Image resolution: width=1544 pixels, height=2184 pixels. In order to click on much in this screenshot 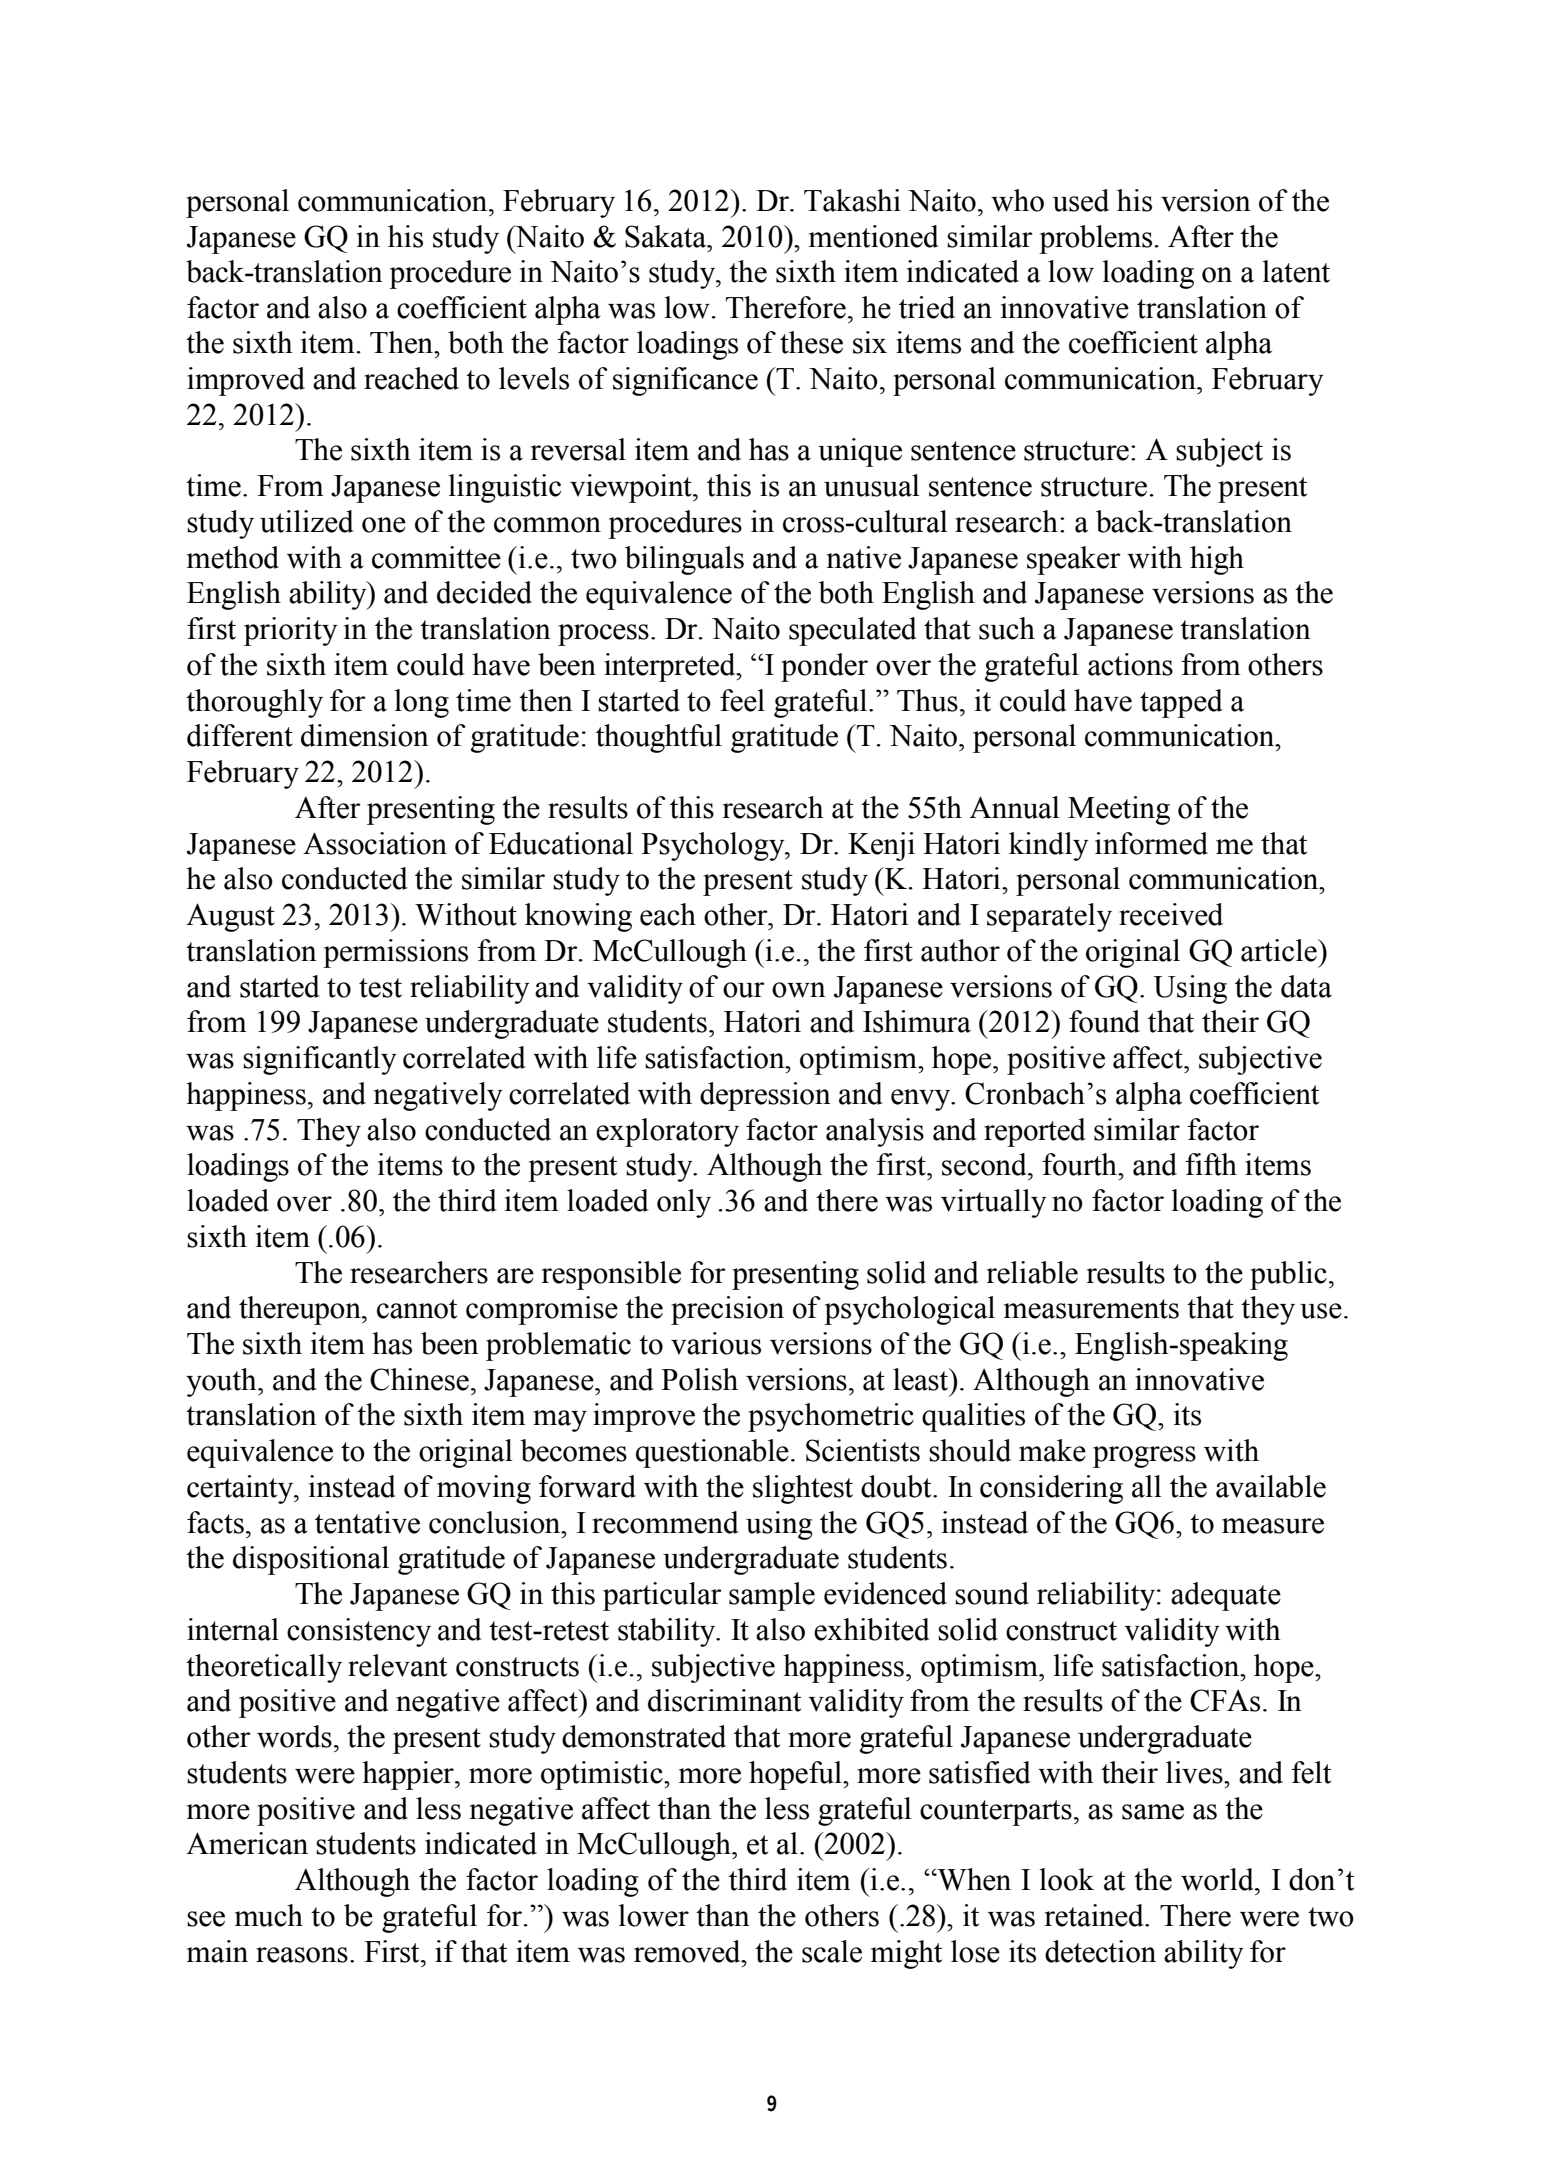, I will do `click(269, 1915)`.
